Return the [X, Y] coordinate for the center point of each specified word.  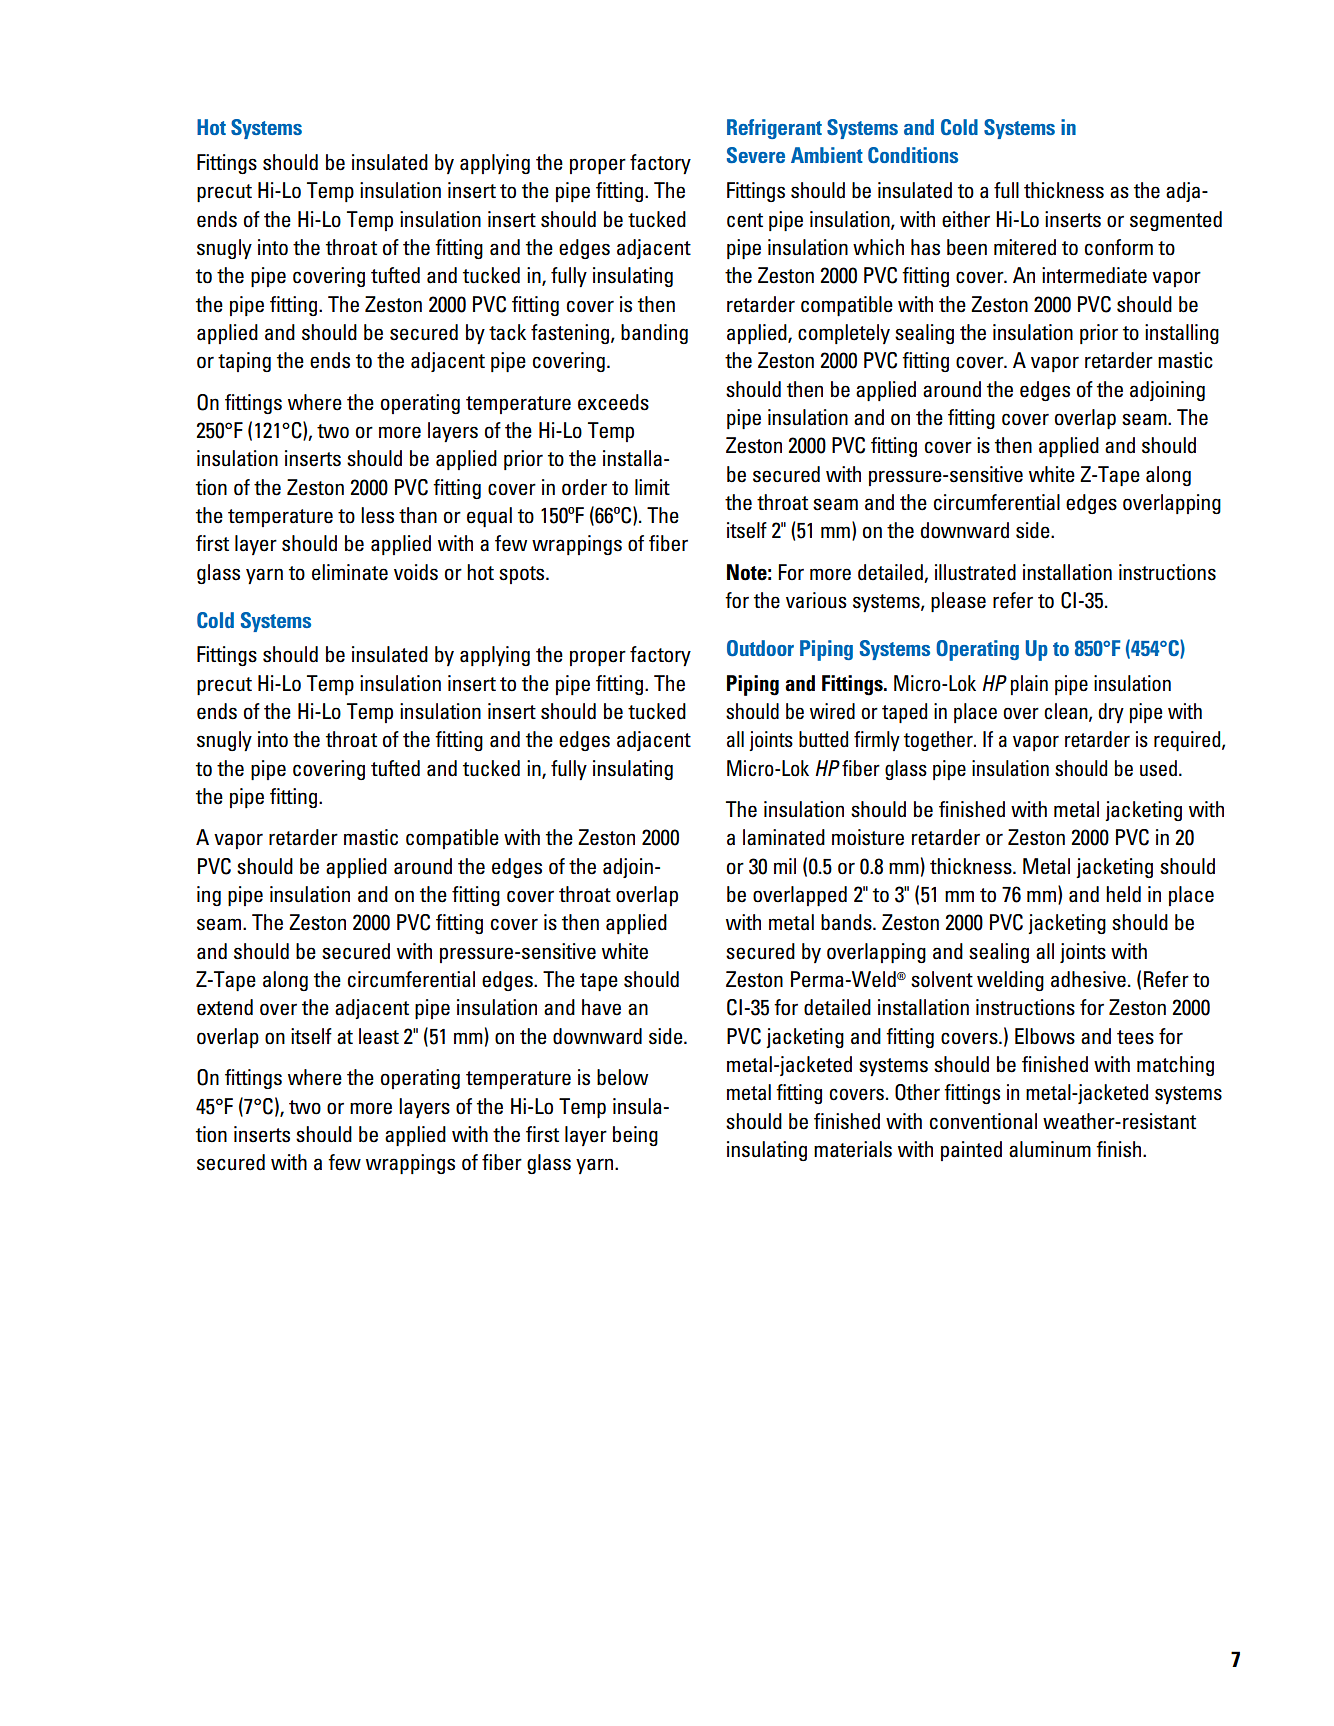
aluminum [1050, 1149]
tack [507, 332]
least [379, 1036]
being [635, 1136]
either [966, 219]
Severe [756, 155]
